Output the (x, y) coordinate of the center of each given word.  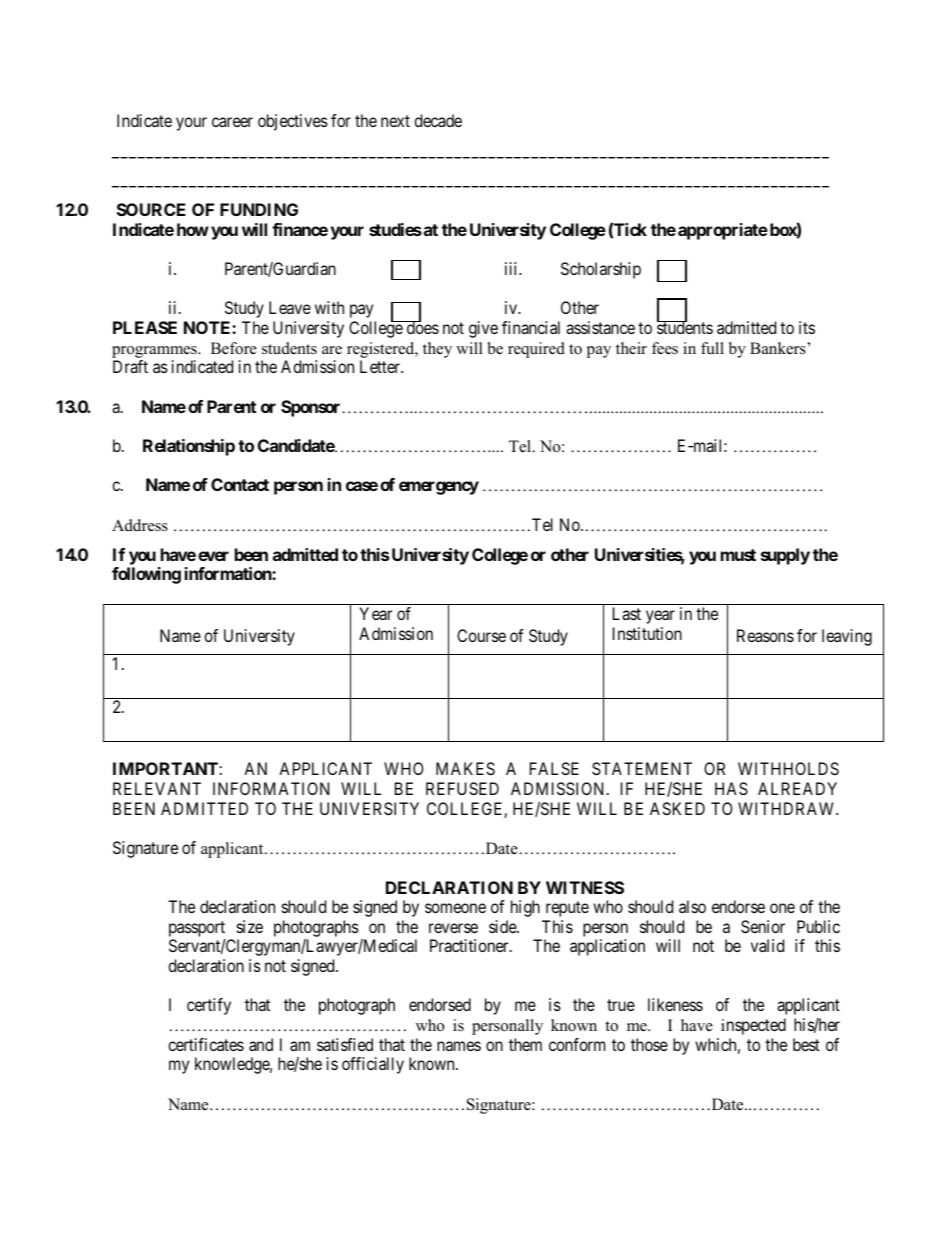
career (232, 122)
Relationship (189, 447)
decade (438, 120)
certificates (206, 1044)
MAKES (465, 768)
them (525, 1044)
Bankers (779, 348)
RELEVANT (157, 788)
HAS (731, 788)
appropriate (723, 231)
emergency (439, 488)
